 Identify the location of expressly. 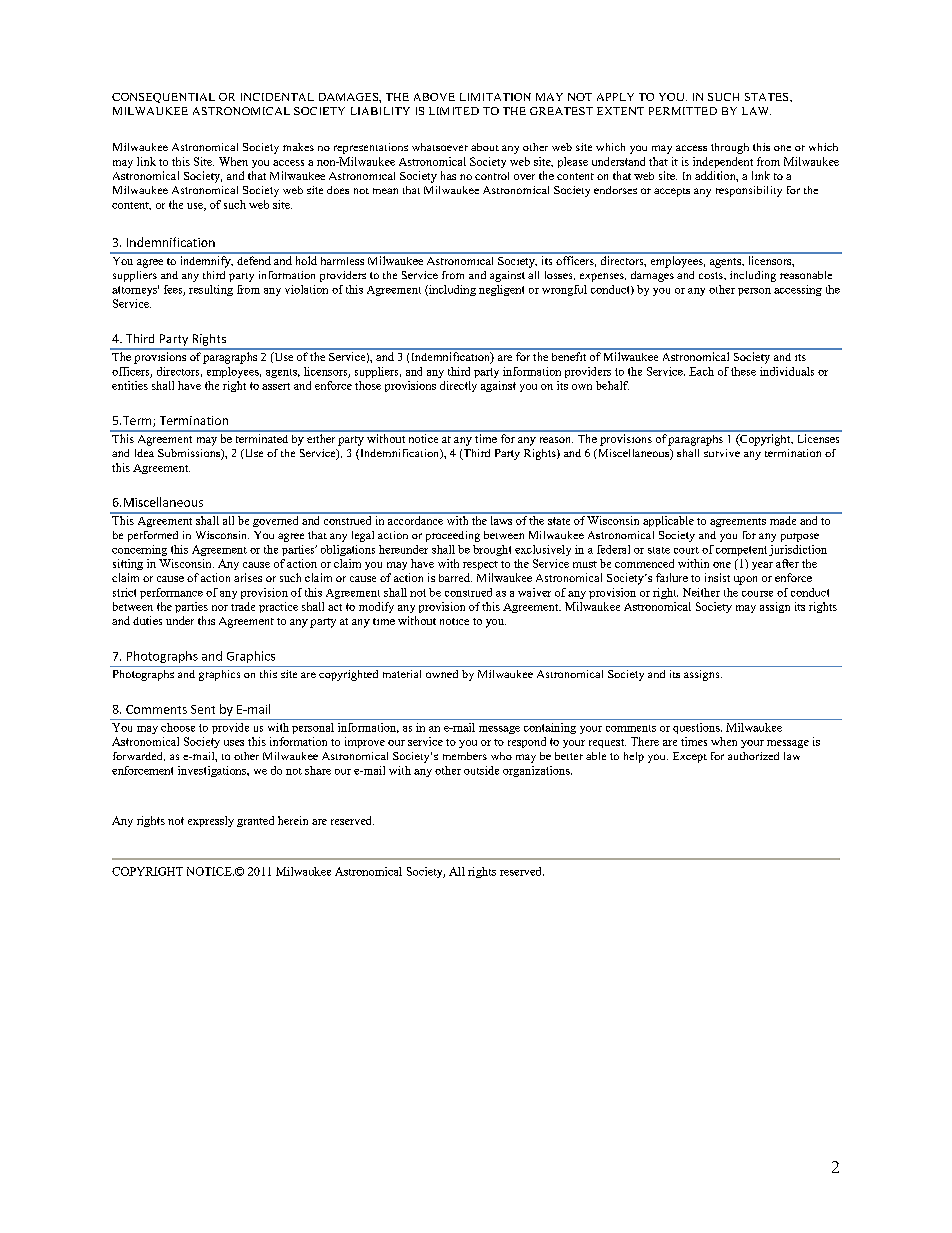
(211, 821).
